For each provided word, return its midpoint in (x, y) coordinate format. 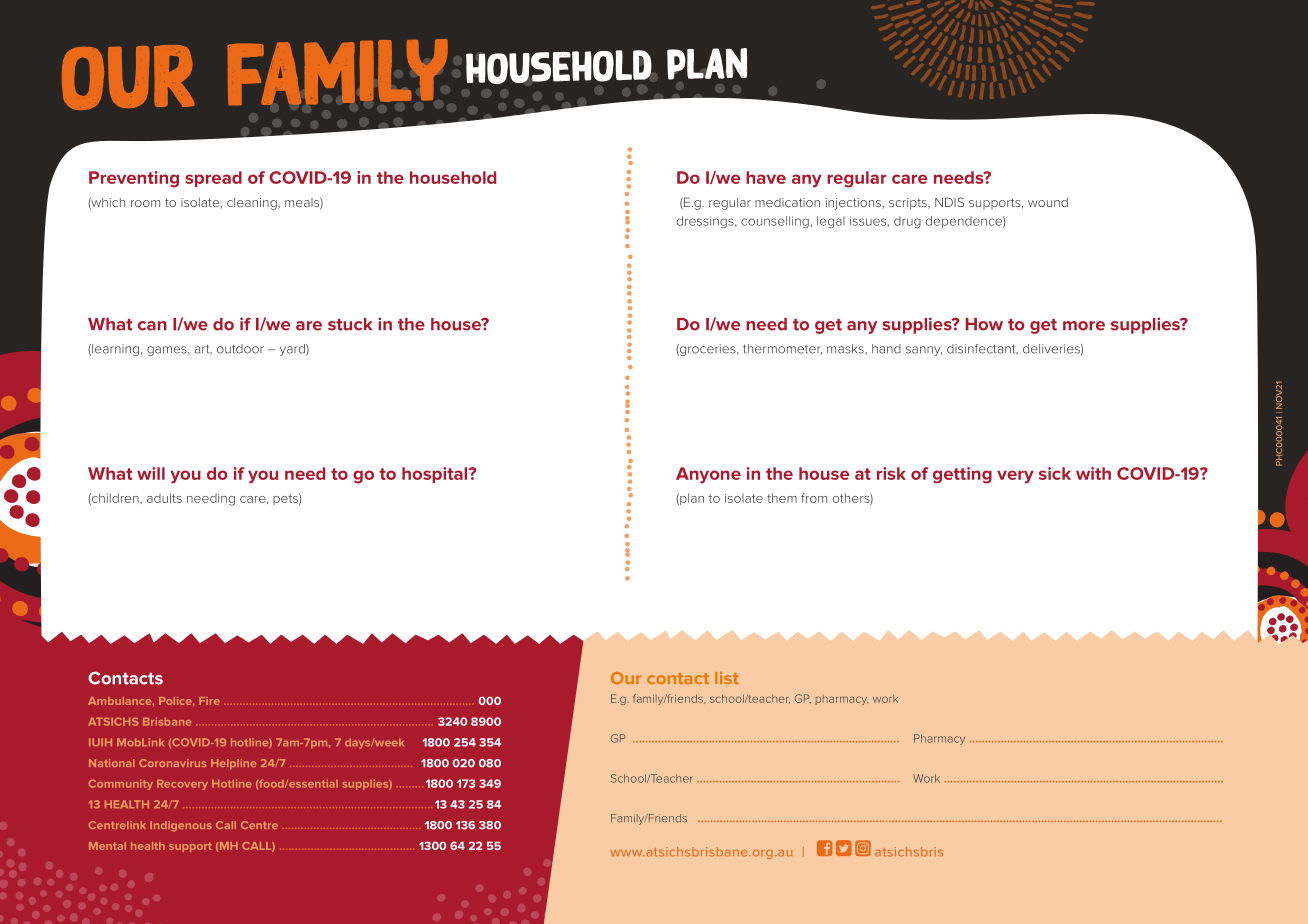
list (726, 678)
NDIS (949, 202)
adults (164, 498)
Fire (209, 701)
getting (962, 475)
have (766, 177)
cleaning (253, 204)
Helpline (233, 764)
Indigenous (181, 826)
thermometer (782, 349)
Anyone (708, 475)
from (814, 498)
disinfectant (982, 349)
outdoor (240, 349)
